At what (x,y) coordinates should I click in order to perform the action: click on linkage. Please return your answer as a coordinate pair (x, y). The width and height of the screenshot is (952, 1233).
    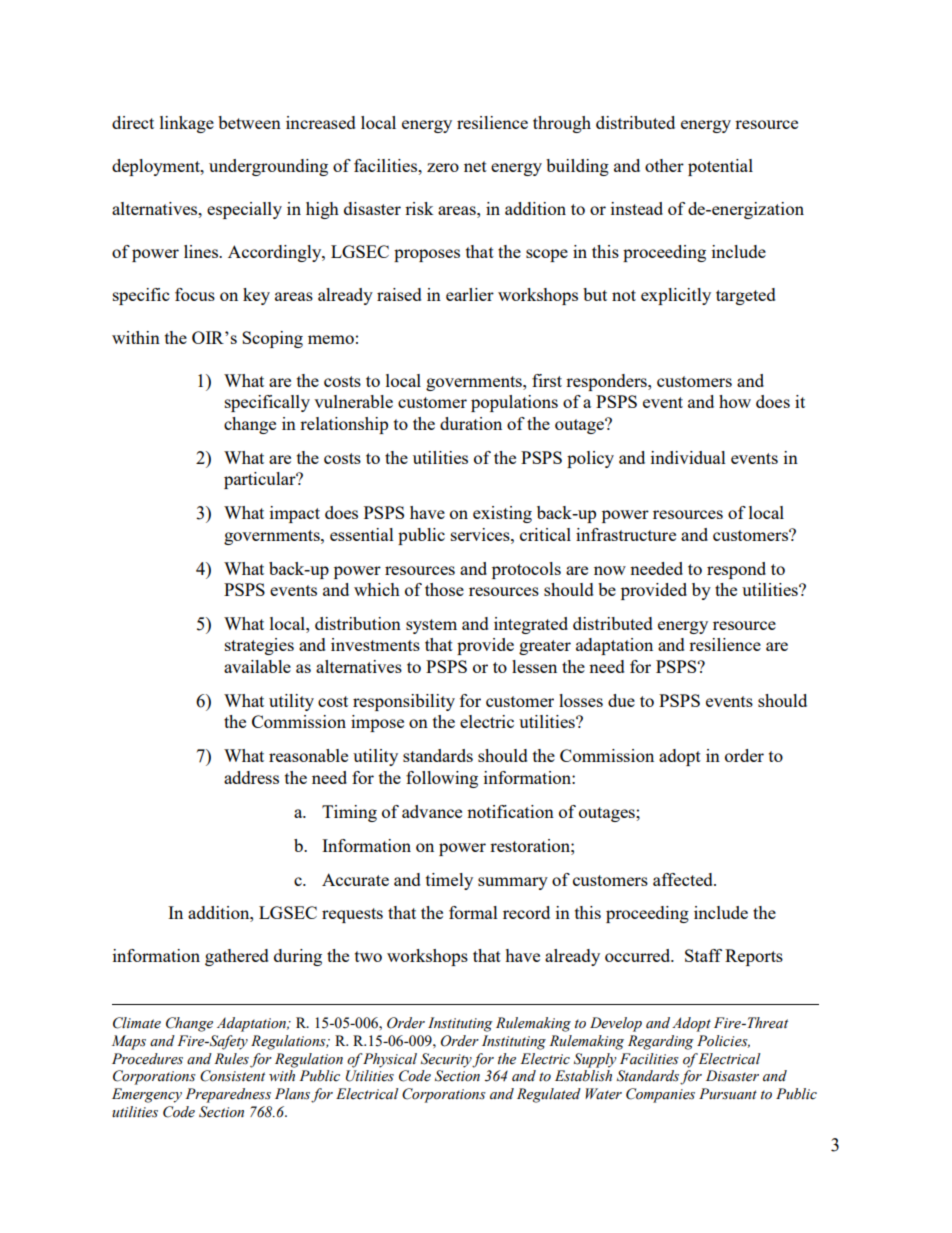
    Looking at the image, I should click on (187, 124).
